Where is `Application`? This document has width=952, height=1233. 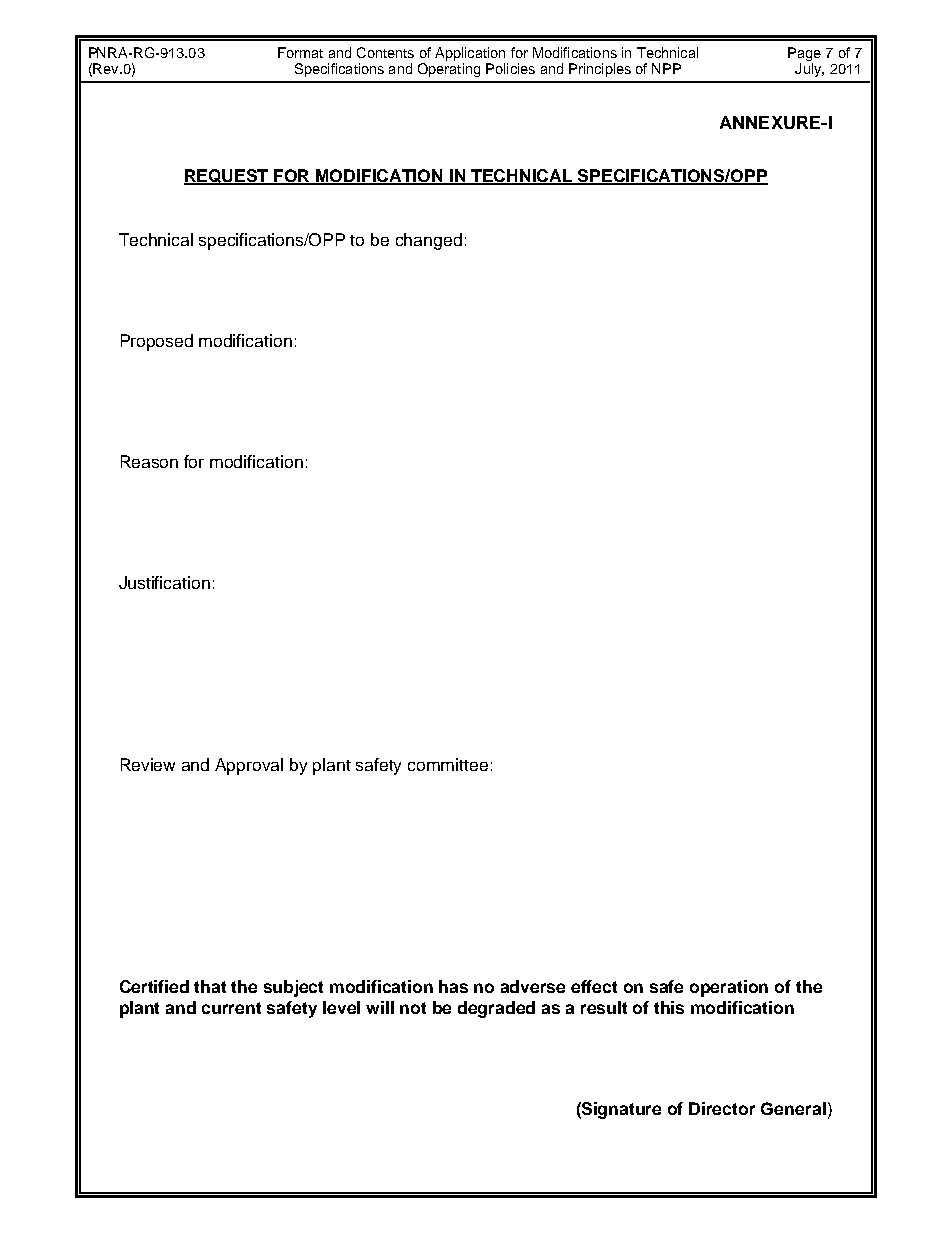 Application is located at coordinates (470, 54).
